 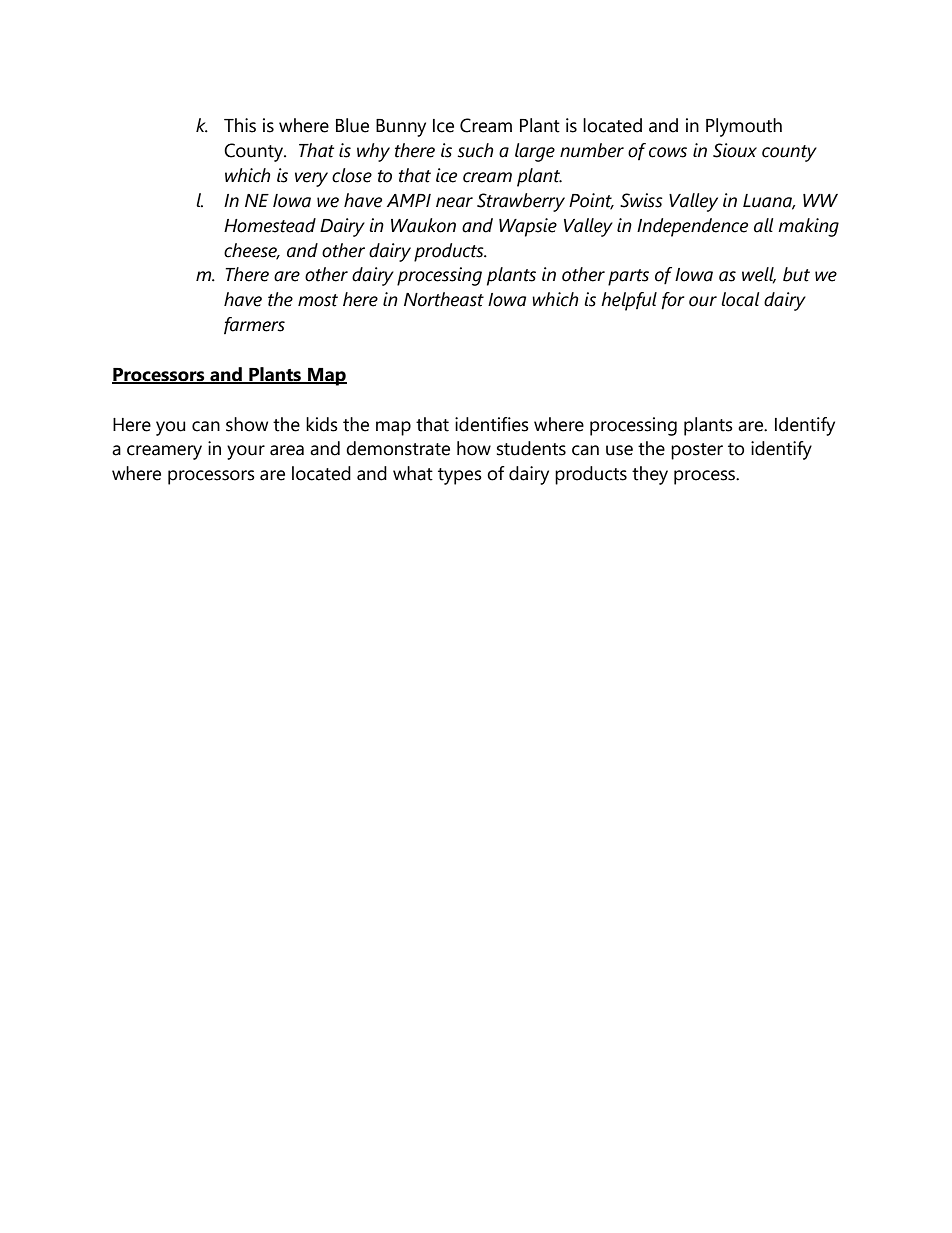 What do you see at coordinates (322, 424) in the screenshot?
I see `kids` at bounding box center [322, 424].
